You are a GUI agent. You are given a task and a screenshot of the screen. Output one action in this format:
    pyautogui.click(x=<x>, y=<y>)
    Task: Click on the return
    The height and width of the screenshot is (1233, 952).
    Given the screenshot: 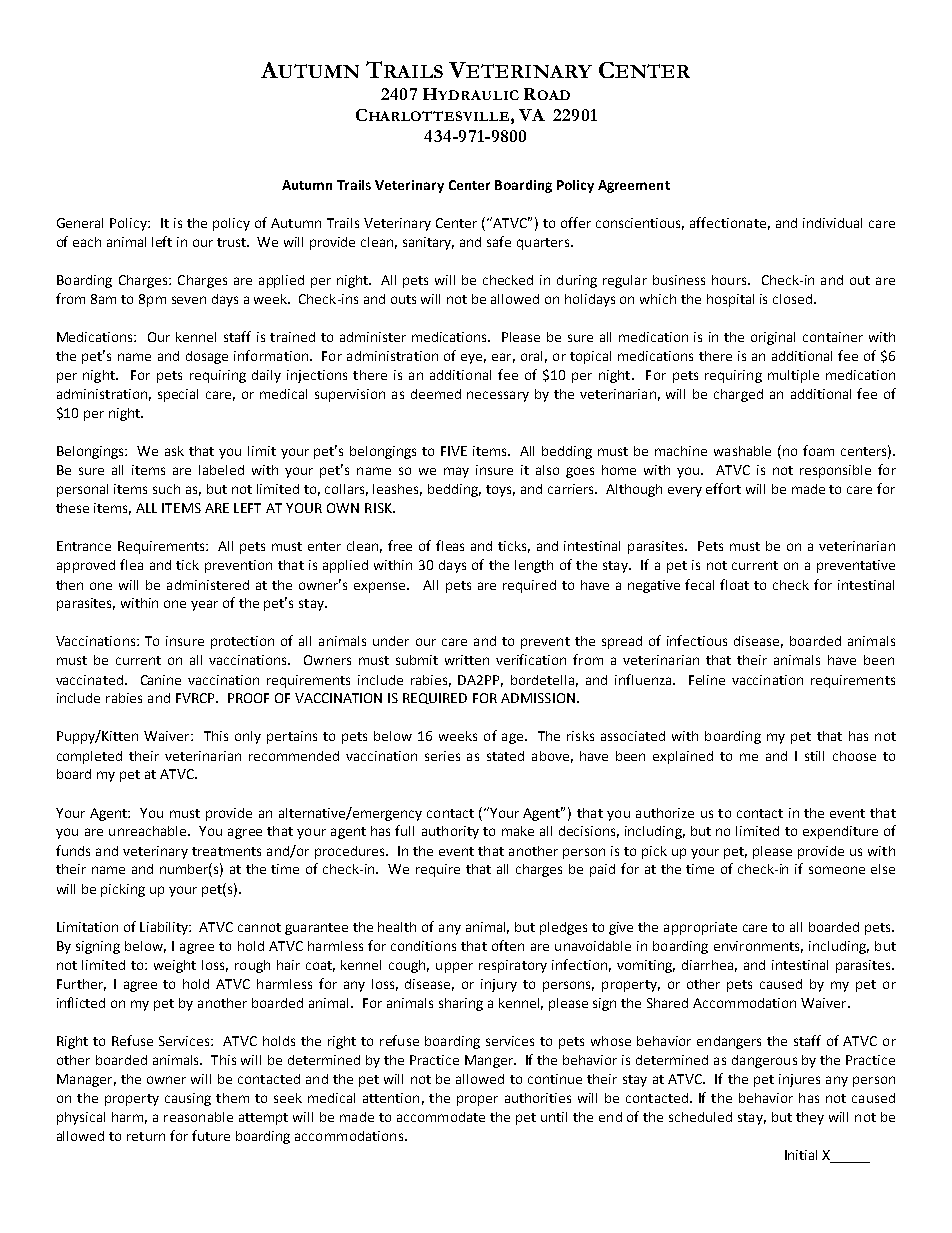 What is the action you would take?
    pyautogui.click(x=146, y=1136)
